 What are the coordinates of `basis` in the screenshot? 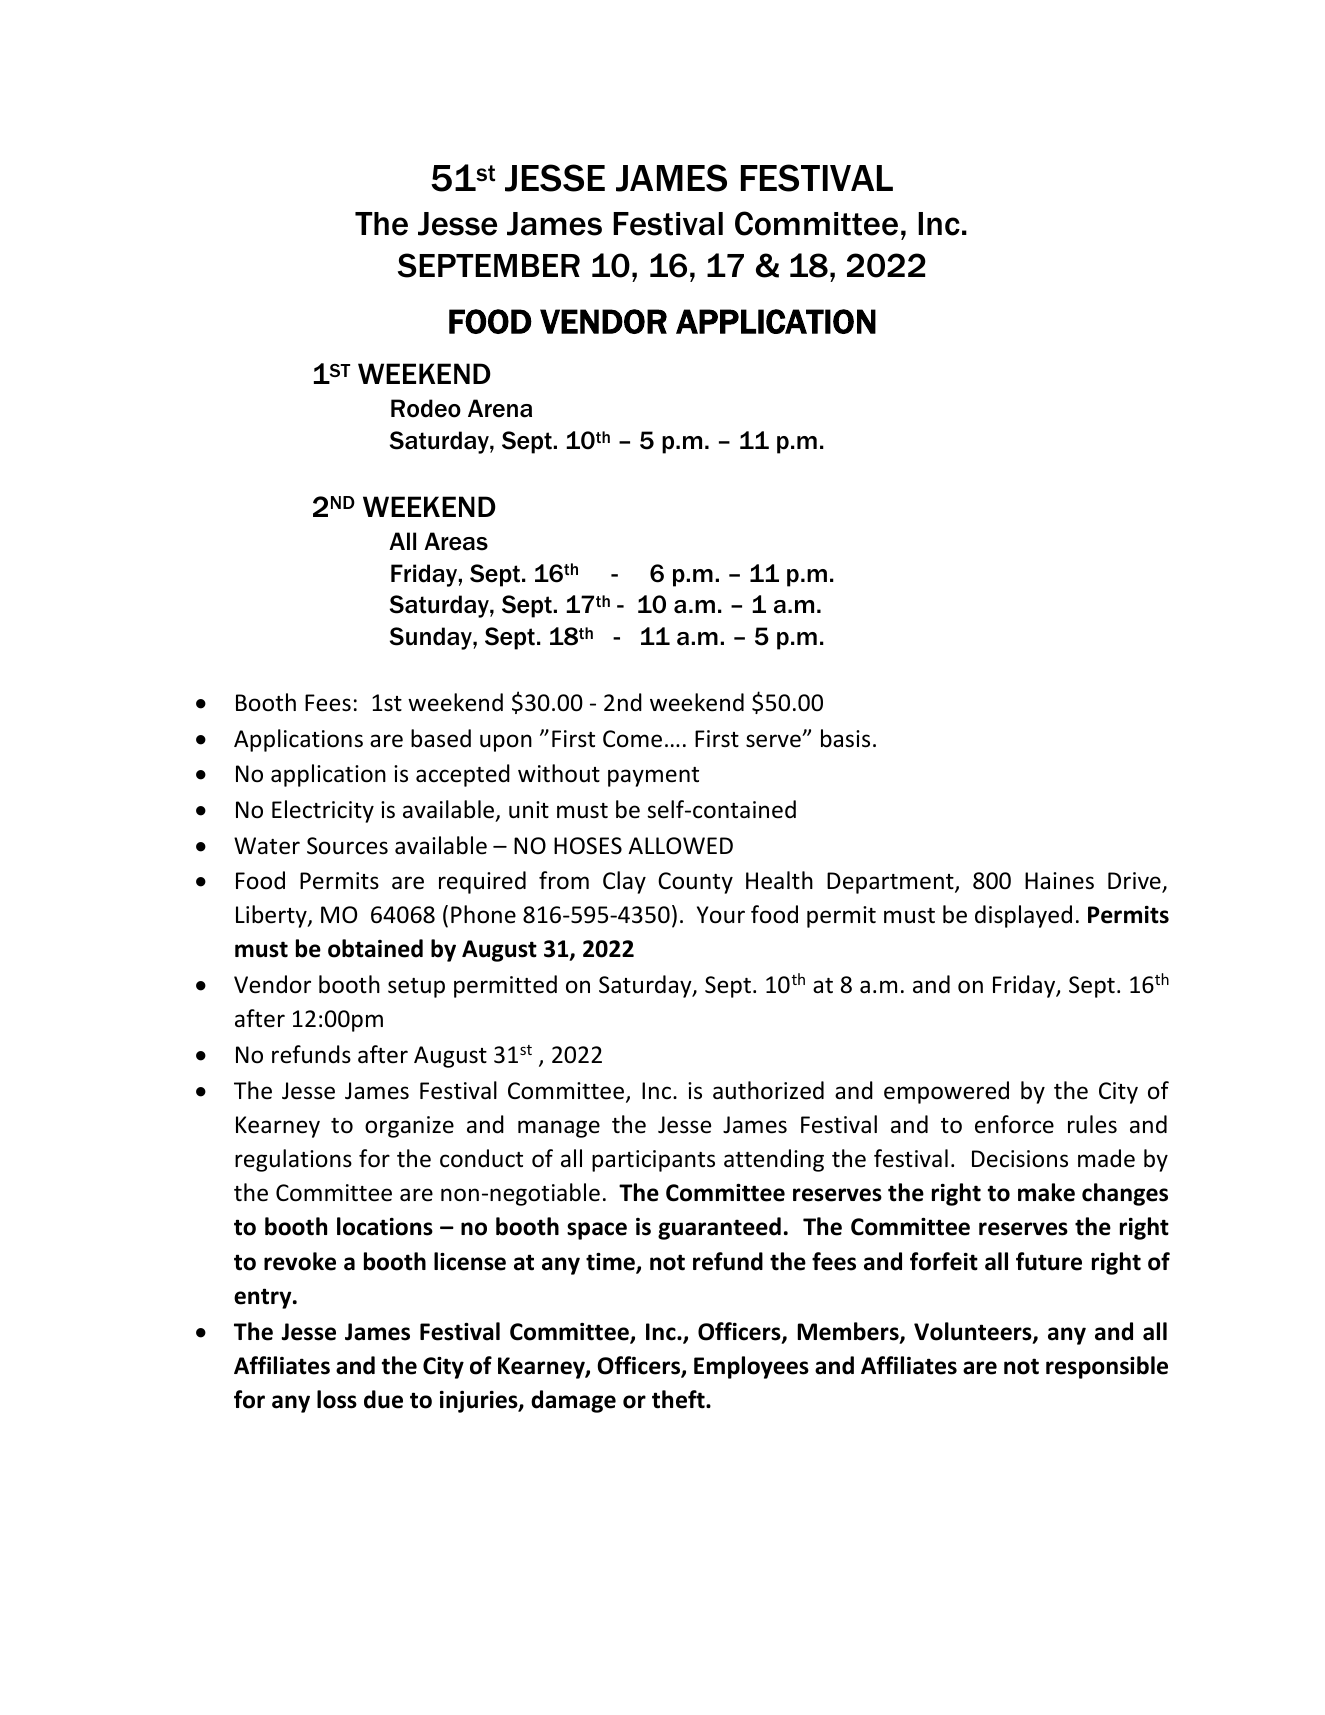 It's located at (845, 738).
